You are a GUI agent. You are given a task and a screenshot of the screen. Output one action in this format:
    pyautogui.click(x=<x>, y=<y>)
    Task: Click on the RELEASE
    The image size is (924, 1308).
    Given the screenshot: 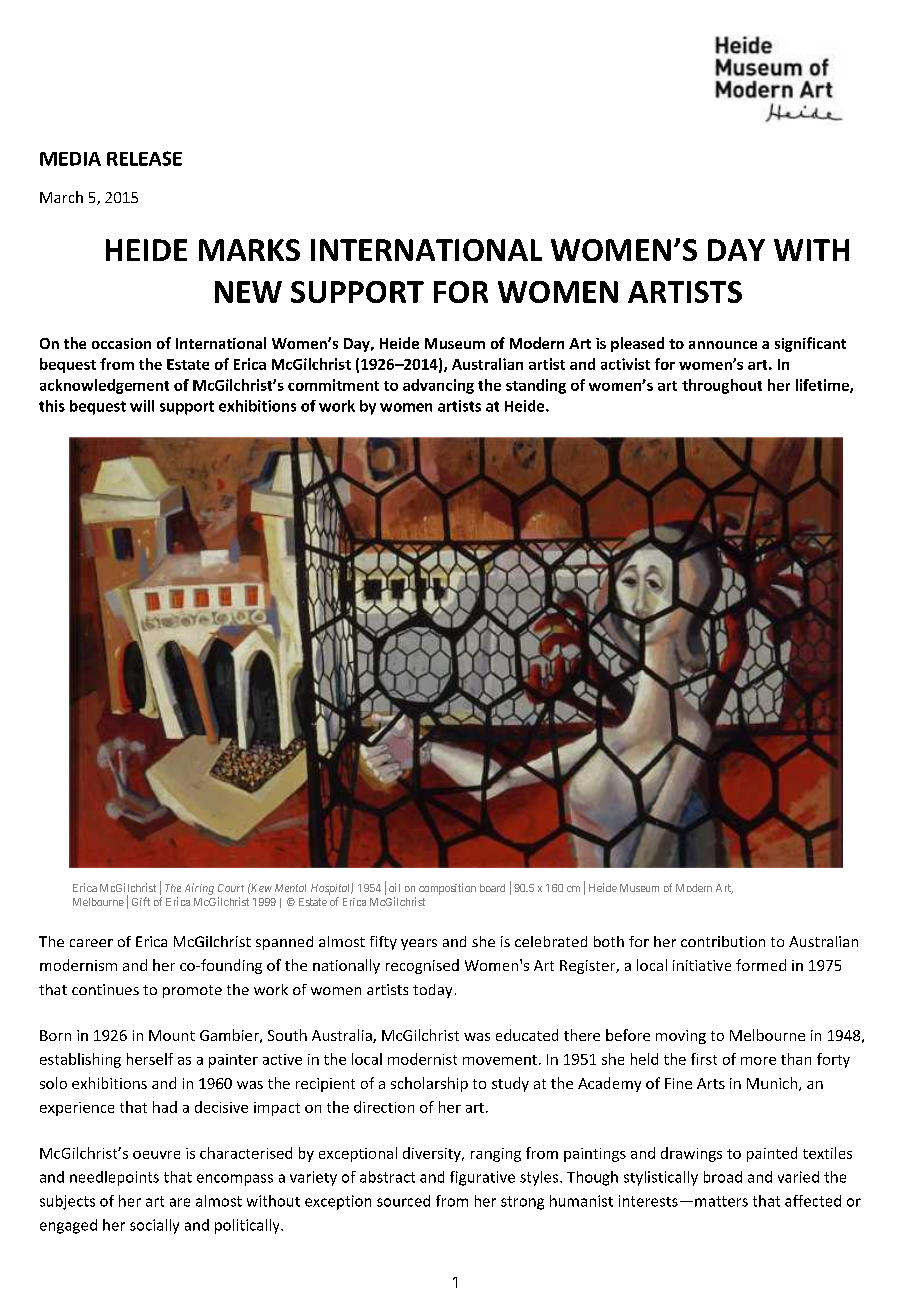 What is the action you would take?
    pyautogui.click(x=144, y=158)
